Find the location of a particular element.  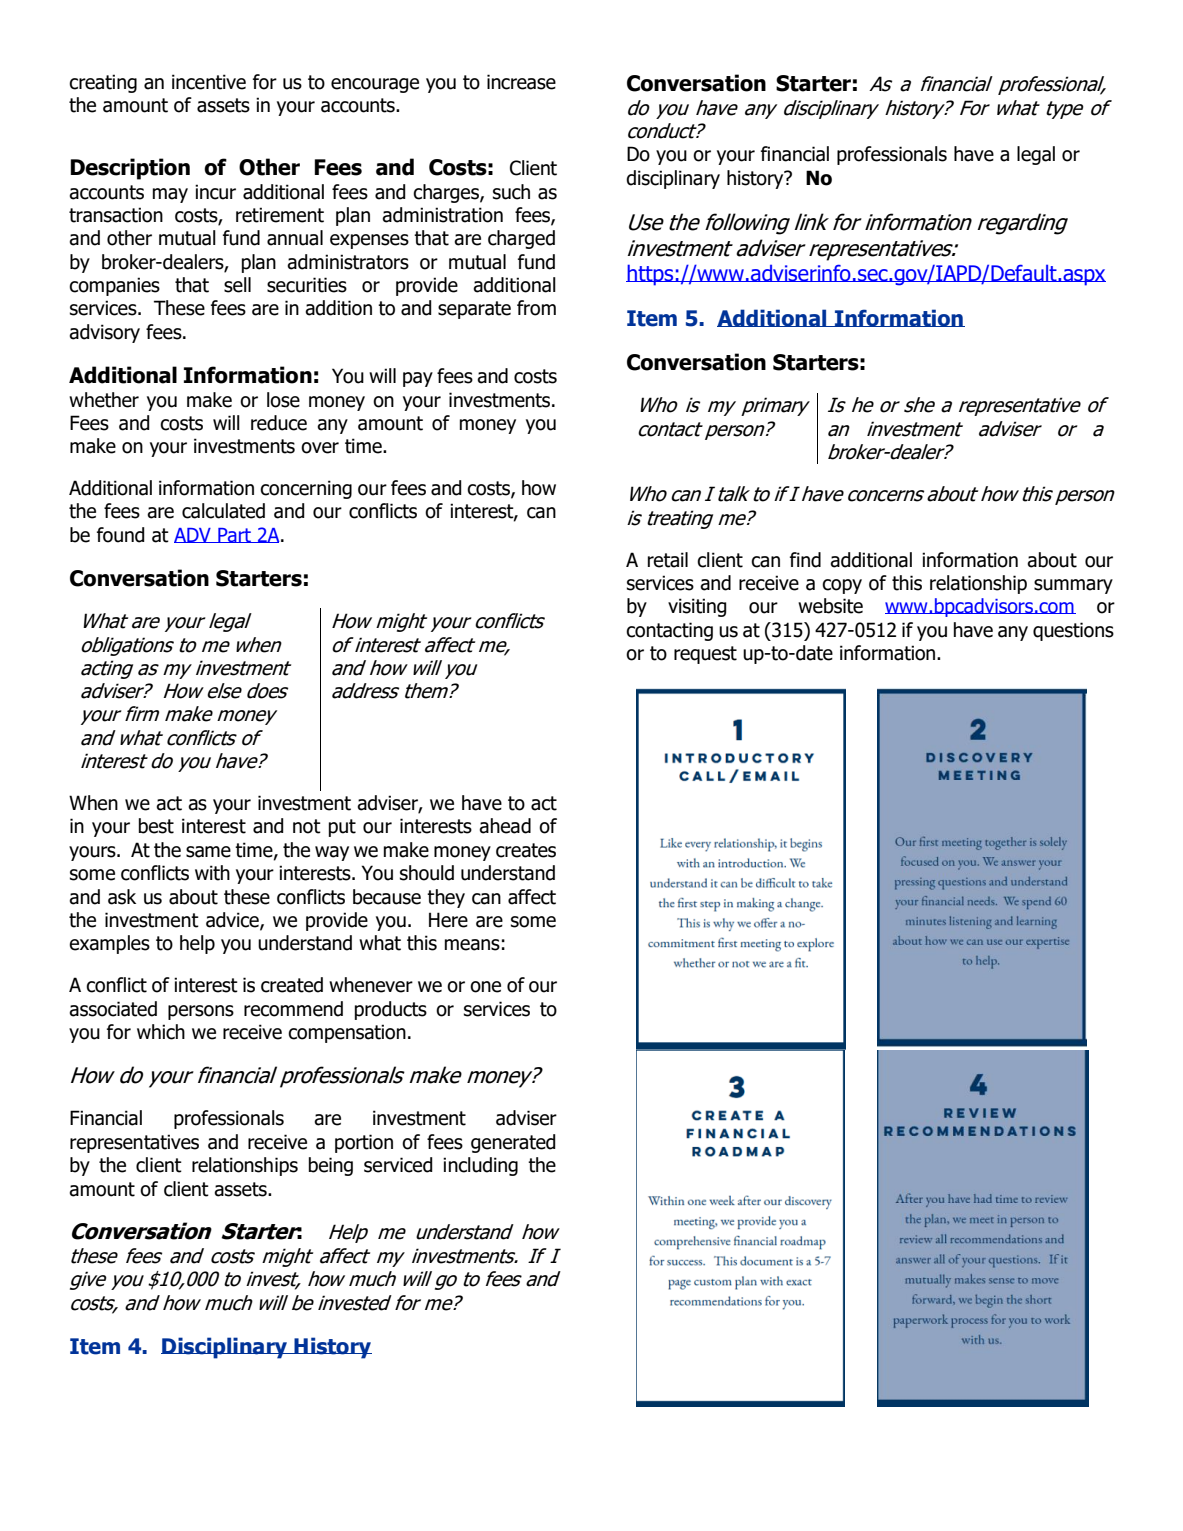

Part is located at coordinates (234, 535).
